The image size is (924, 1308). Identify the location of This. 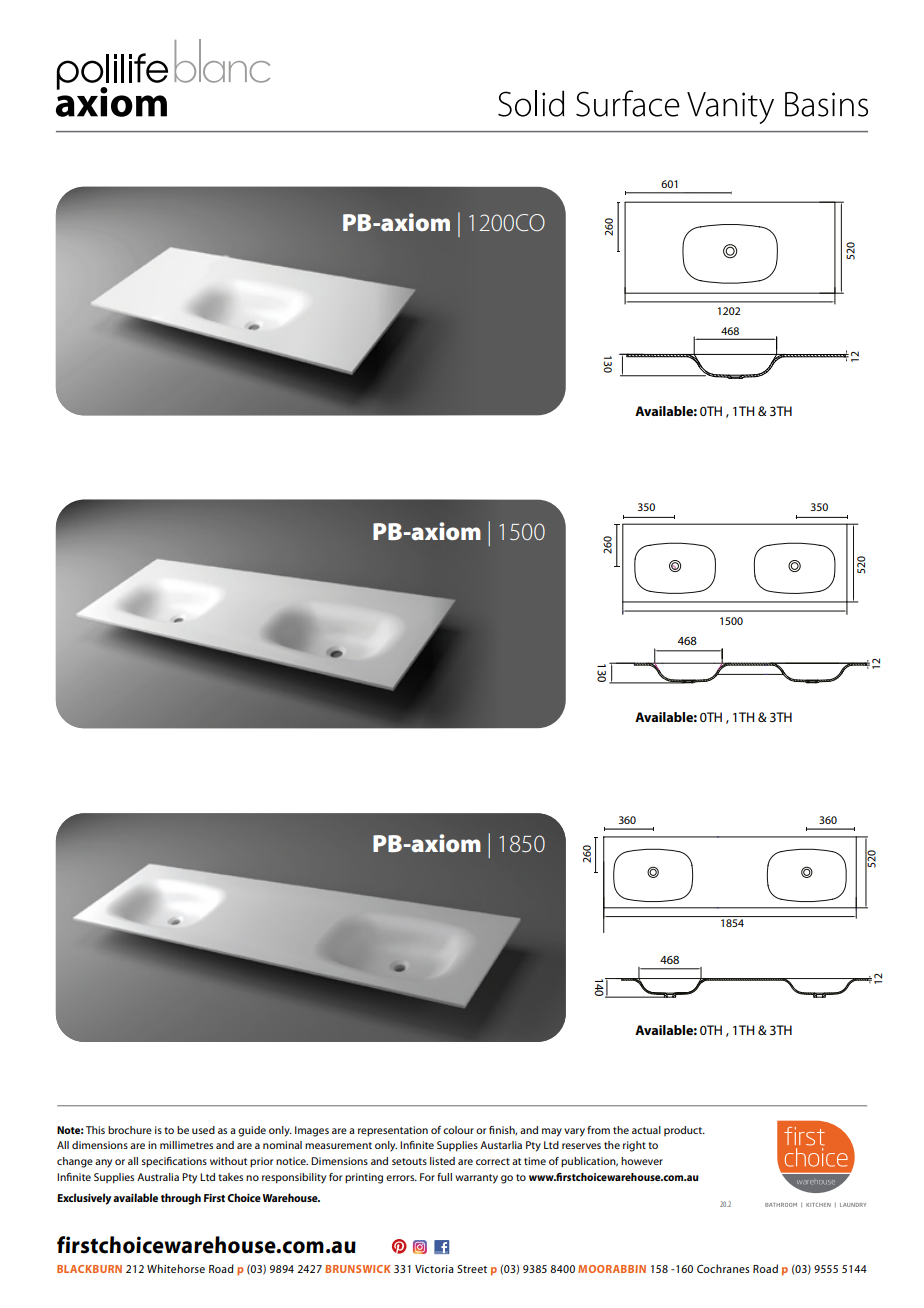
(95, 1130).
